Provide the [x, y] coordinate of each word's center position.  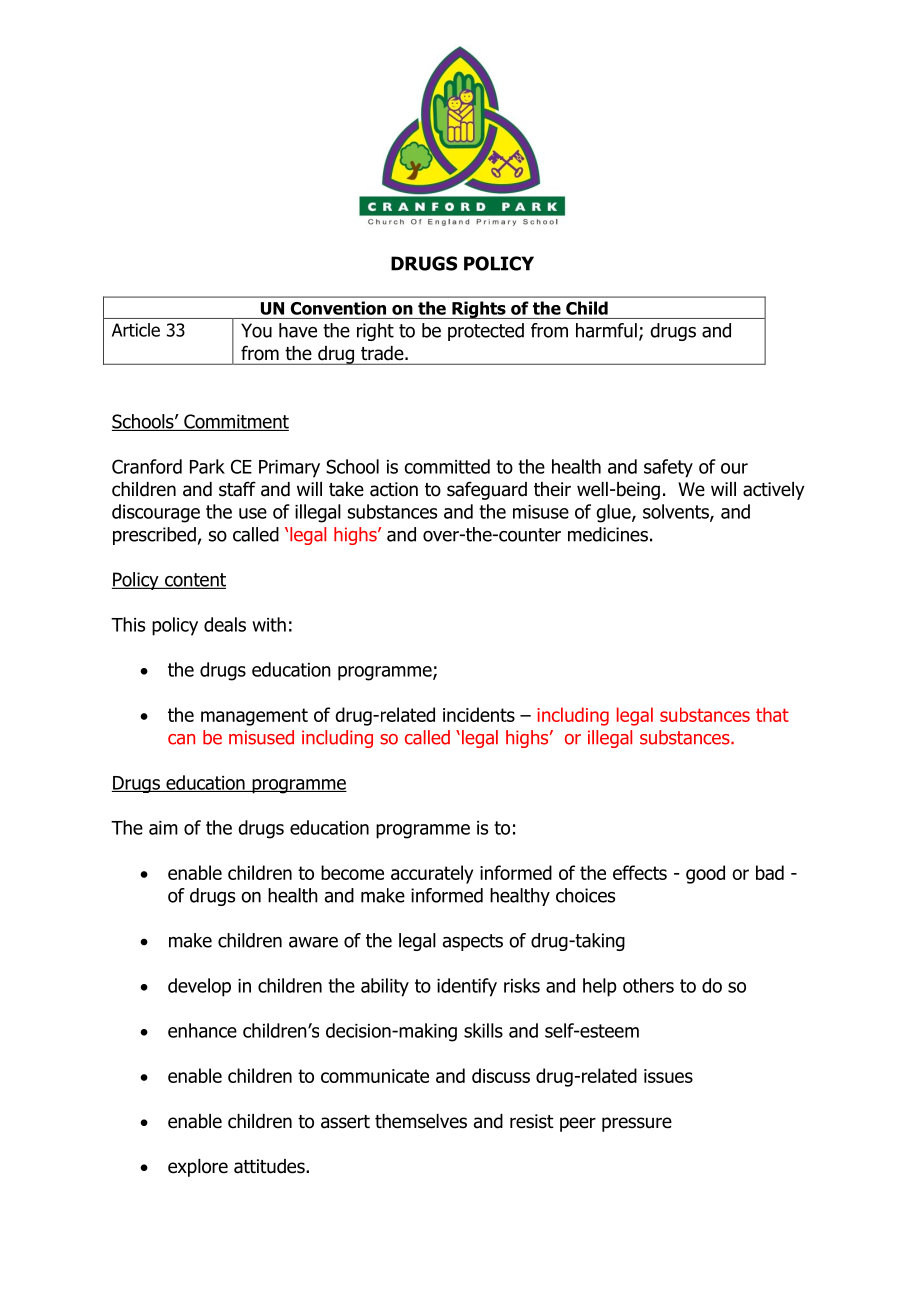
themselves [421, 1121]
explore [198, 1168]
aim [163, 828]
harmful [606, 330]
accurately [432, 874]
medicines [608, 534]
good [705, 874]
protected [486, 332]
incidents [479, 714]
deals [225, 624]
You [256, 330]
